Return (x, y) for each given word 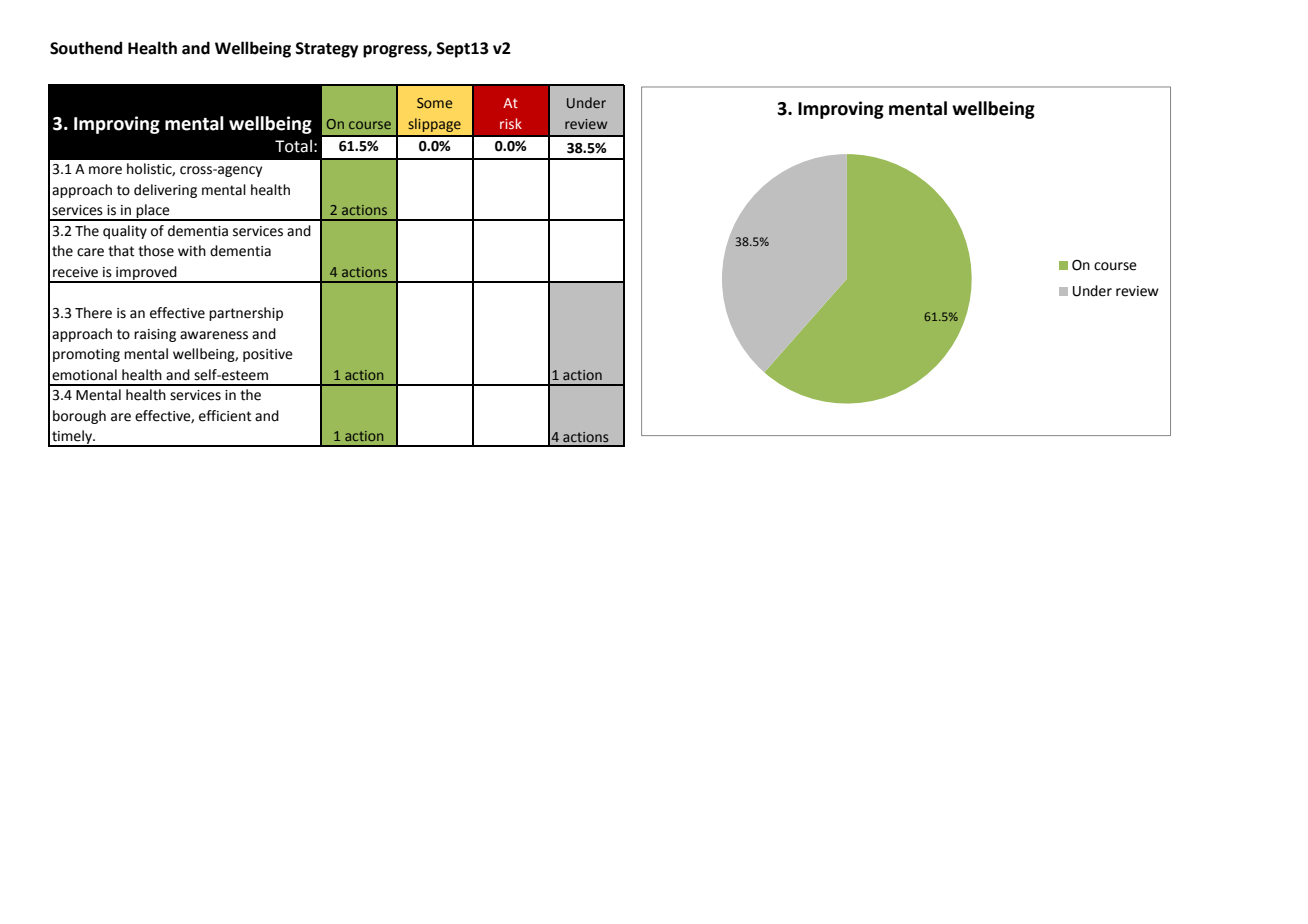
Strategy (326, 50)
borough (79, 417)
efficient (225, 416)
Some (434, 103)
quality (125, 232)
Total (293, 146)
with (192, 251)
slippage (434, 125)
